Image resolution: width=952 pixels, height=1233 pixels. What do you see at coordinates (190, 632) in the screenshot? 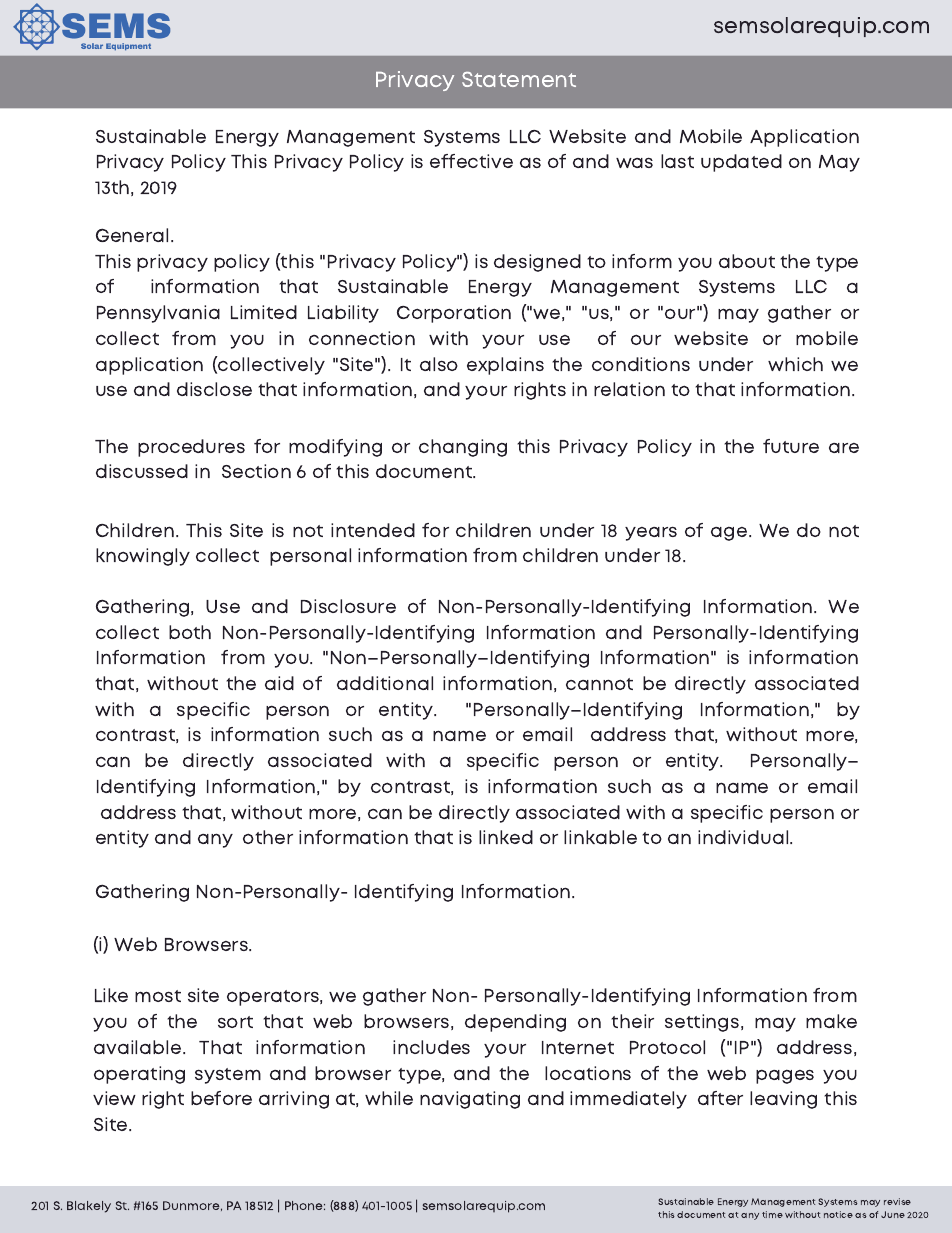
I see `both` at bounding box center [190, 632].
